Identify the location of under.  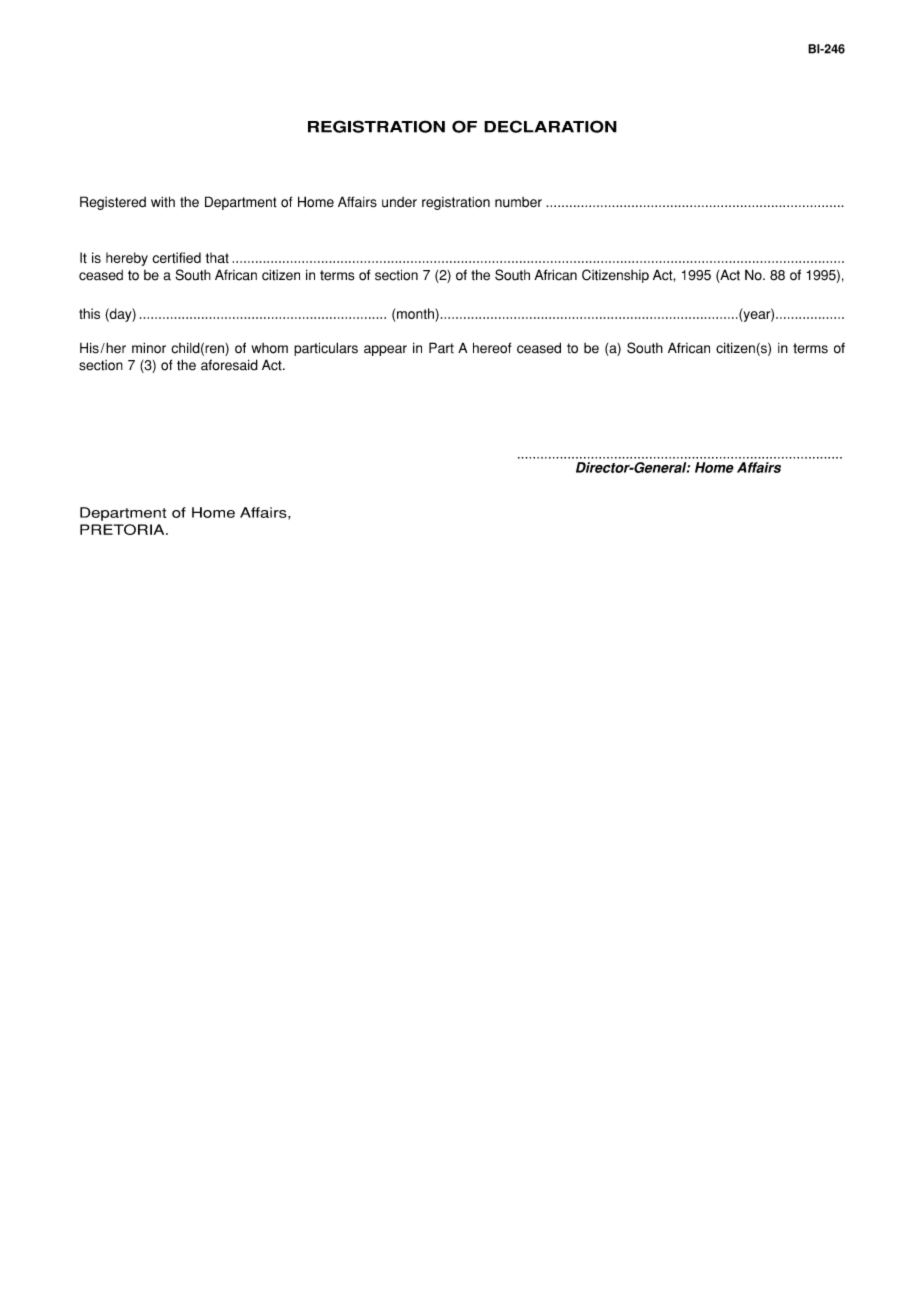
(399, 202).
